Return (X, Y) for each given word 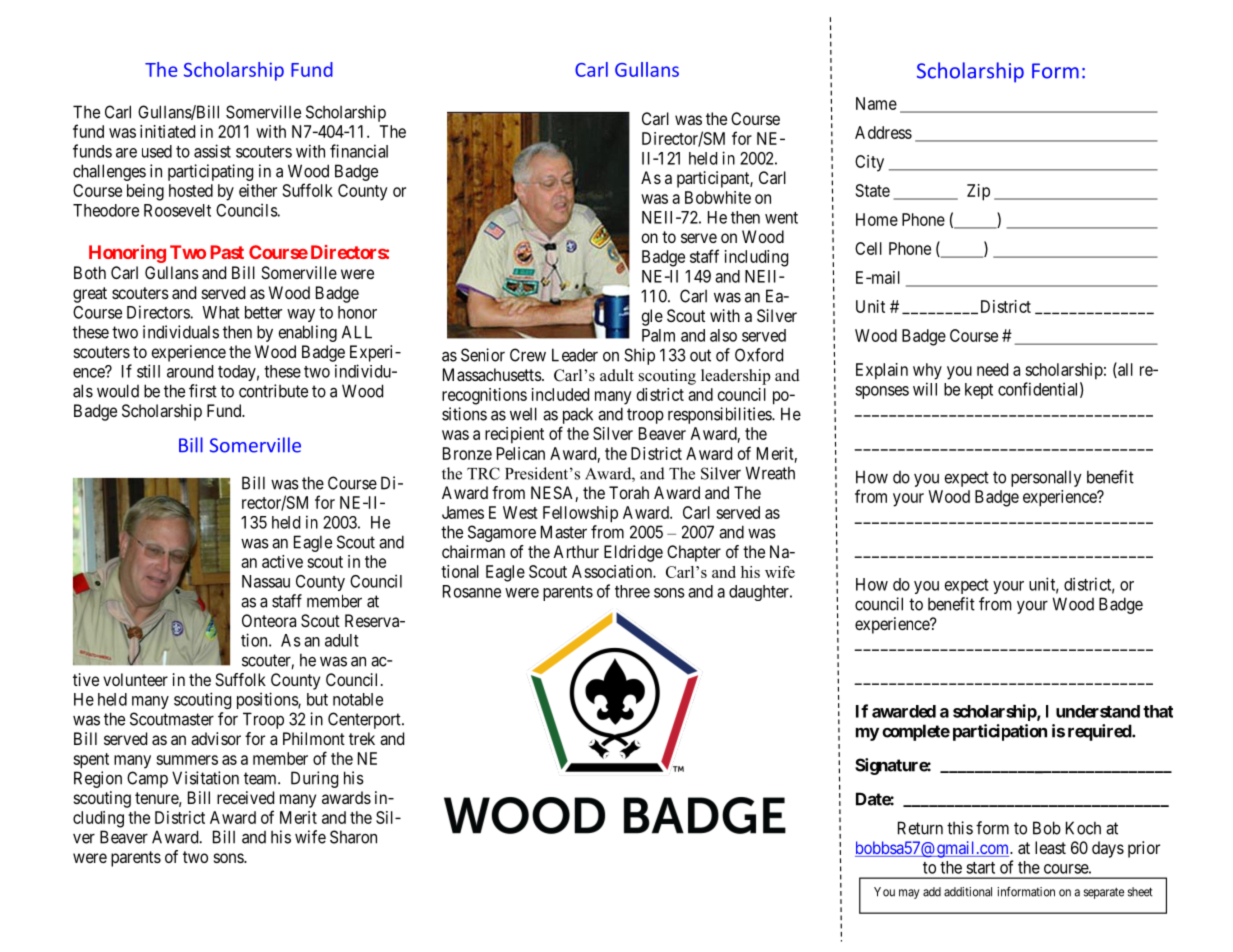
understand (1098, 711)
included (560, 394)
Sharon (353, 837)
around (190, 371)
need (992, 369)
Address (883, 132)
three (632, 591)
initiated (167, 131)
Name (876, 103)
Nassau (266, 581)
